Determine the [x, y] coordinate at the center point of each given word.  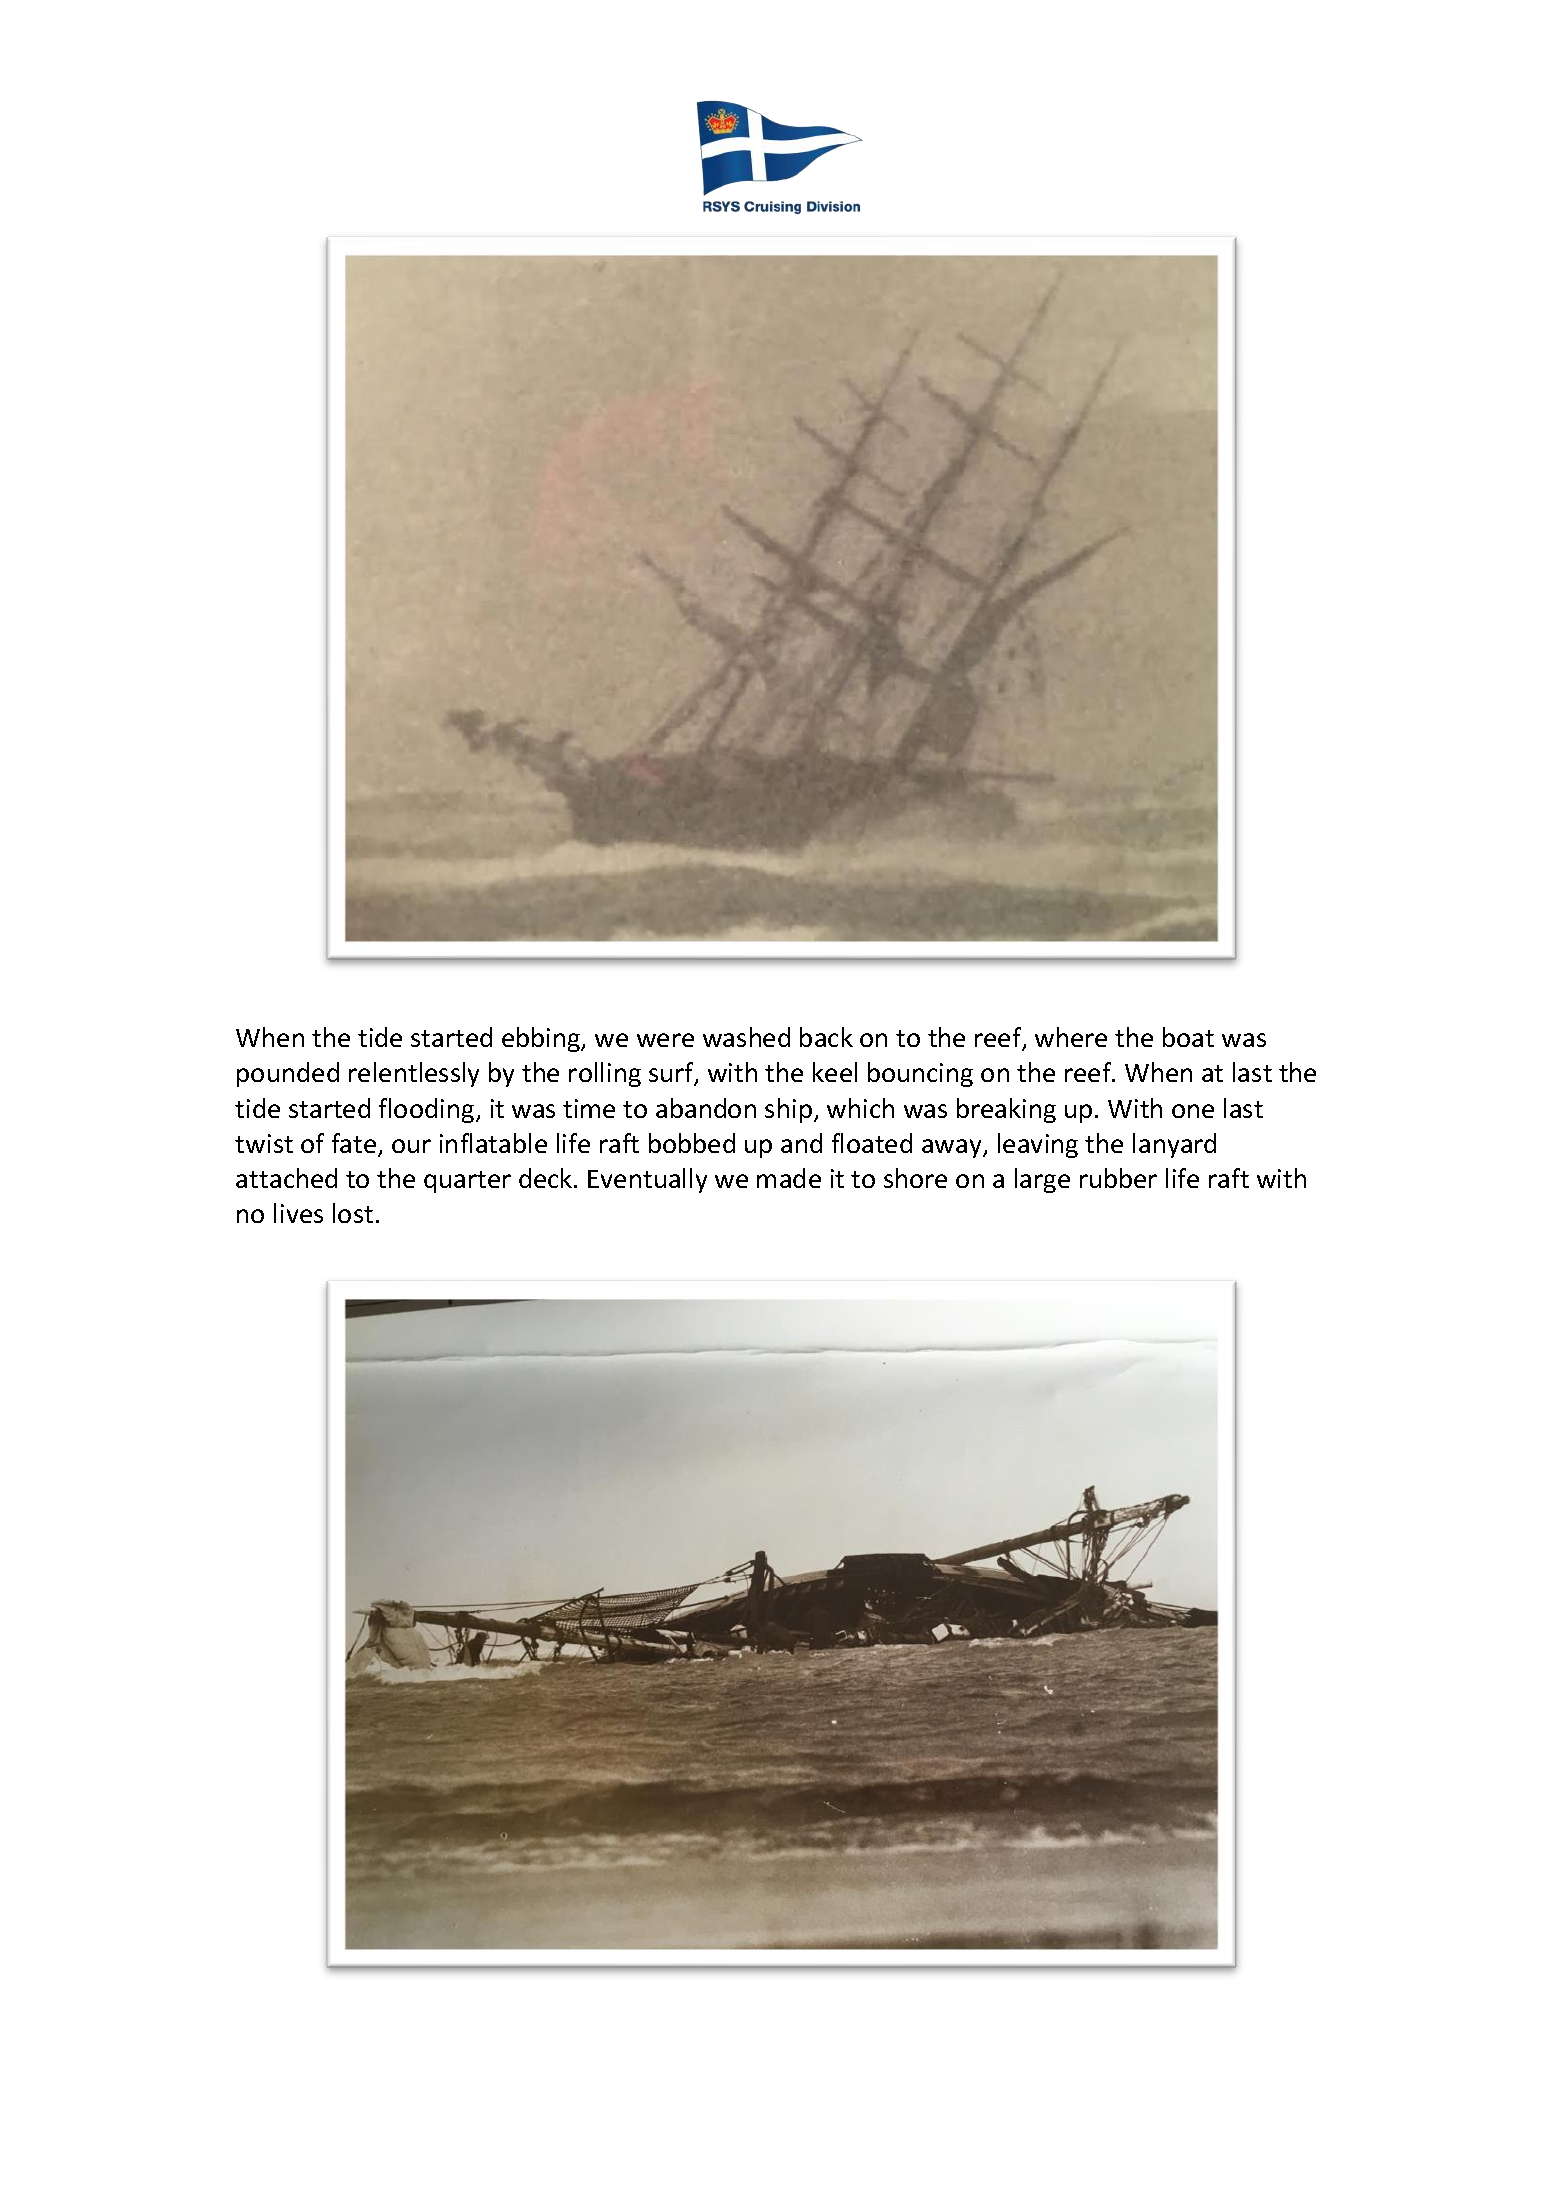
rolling [605, 1074]
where [1071, 1037]
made [789, 1178]
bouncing [920, 1074]
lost [353, 1213]
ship [788, 1110]
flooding [428, 1110]
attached [286, 1178]
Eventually [647, 1180]
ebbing [542, 1039]
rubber [1118, 1178]
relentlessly [414, 1074]
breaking [1006, 1110]
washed [746, 1037]
